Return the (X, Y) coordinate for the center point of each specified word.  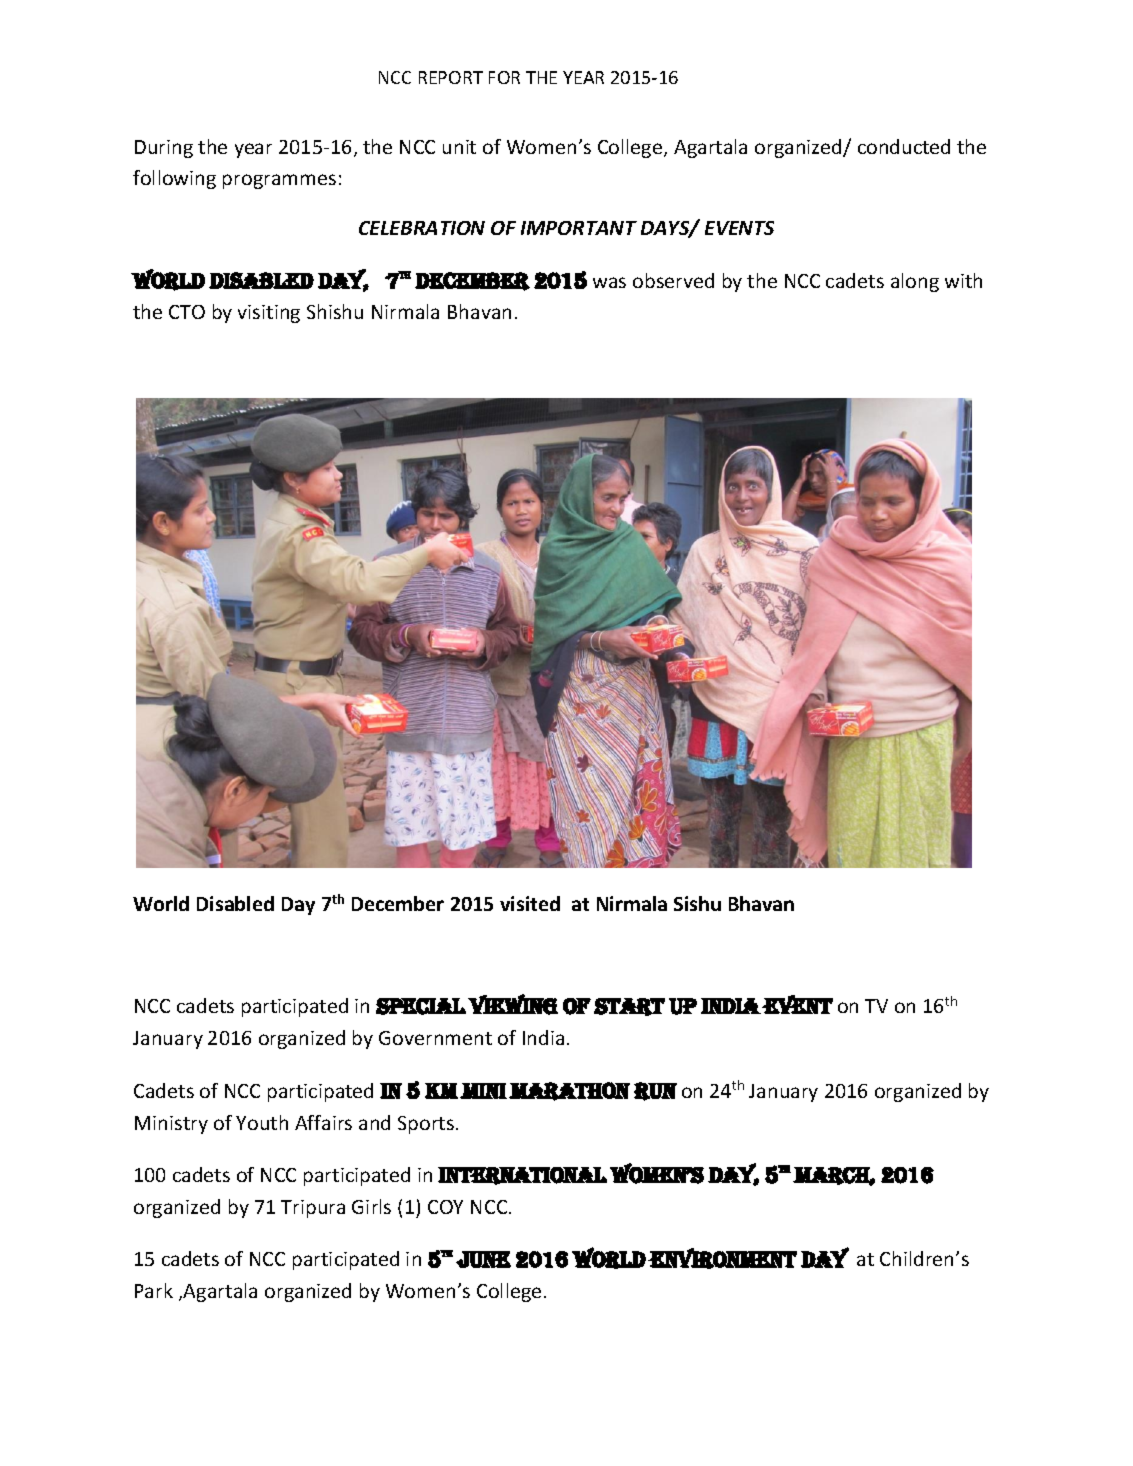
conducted (904, 146)
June (483, 1259)
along (915, 282)
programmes (279, 181)
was (609, 282)
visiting (269, 314)
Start (629, 1007)
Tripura (313, 1209)
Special (421, 1006)
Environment (722, 1258)
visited (530, 903)
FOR (504, 77)
